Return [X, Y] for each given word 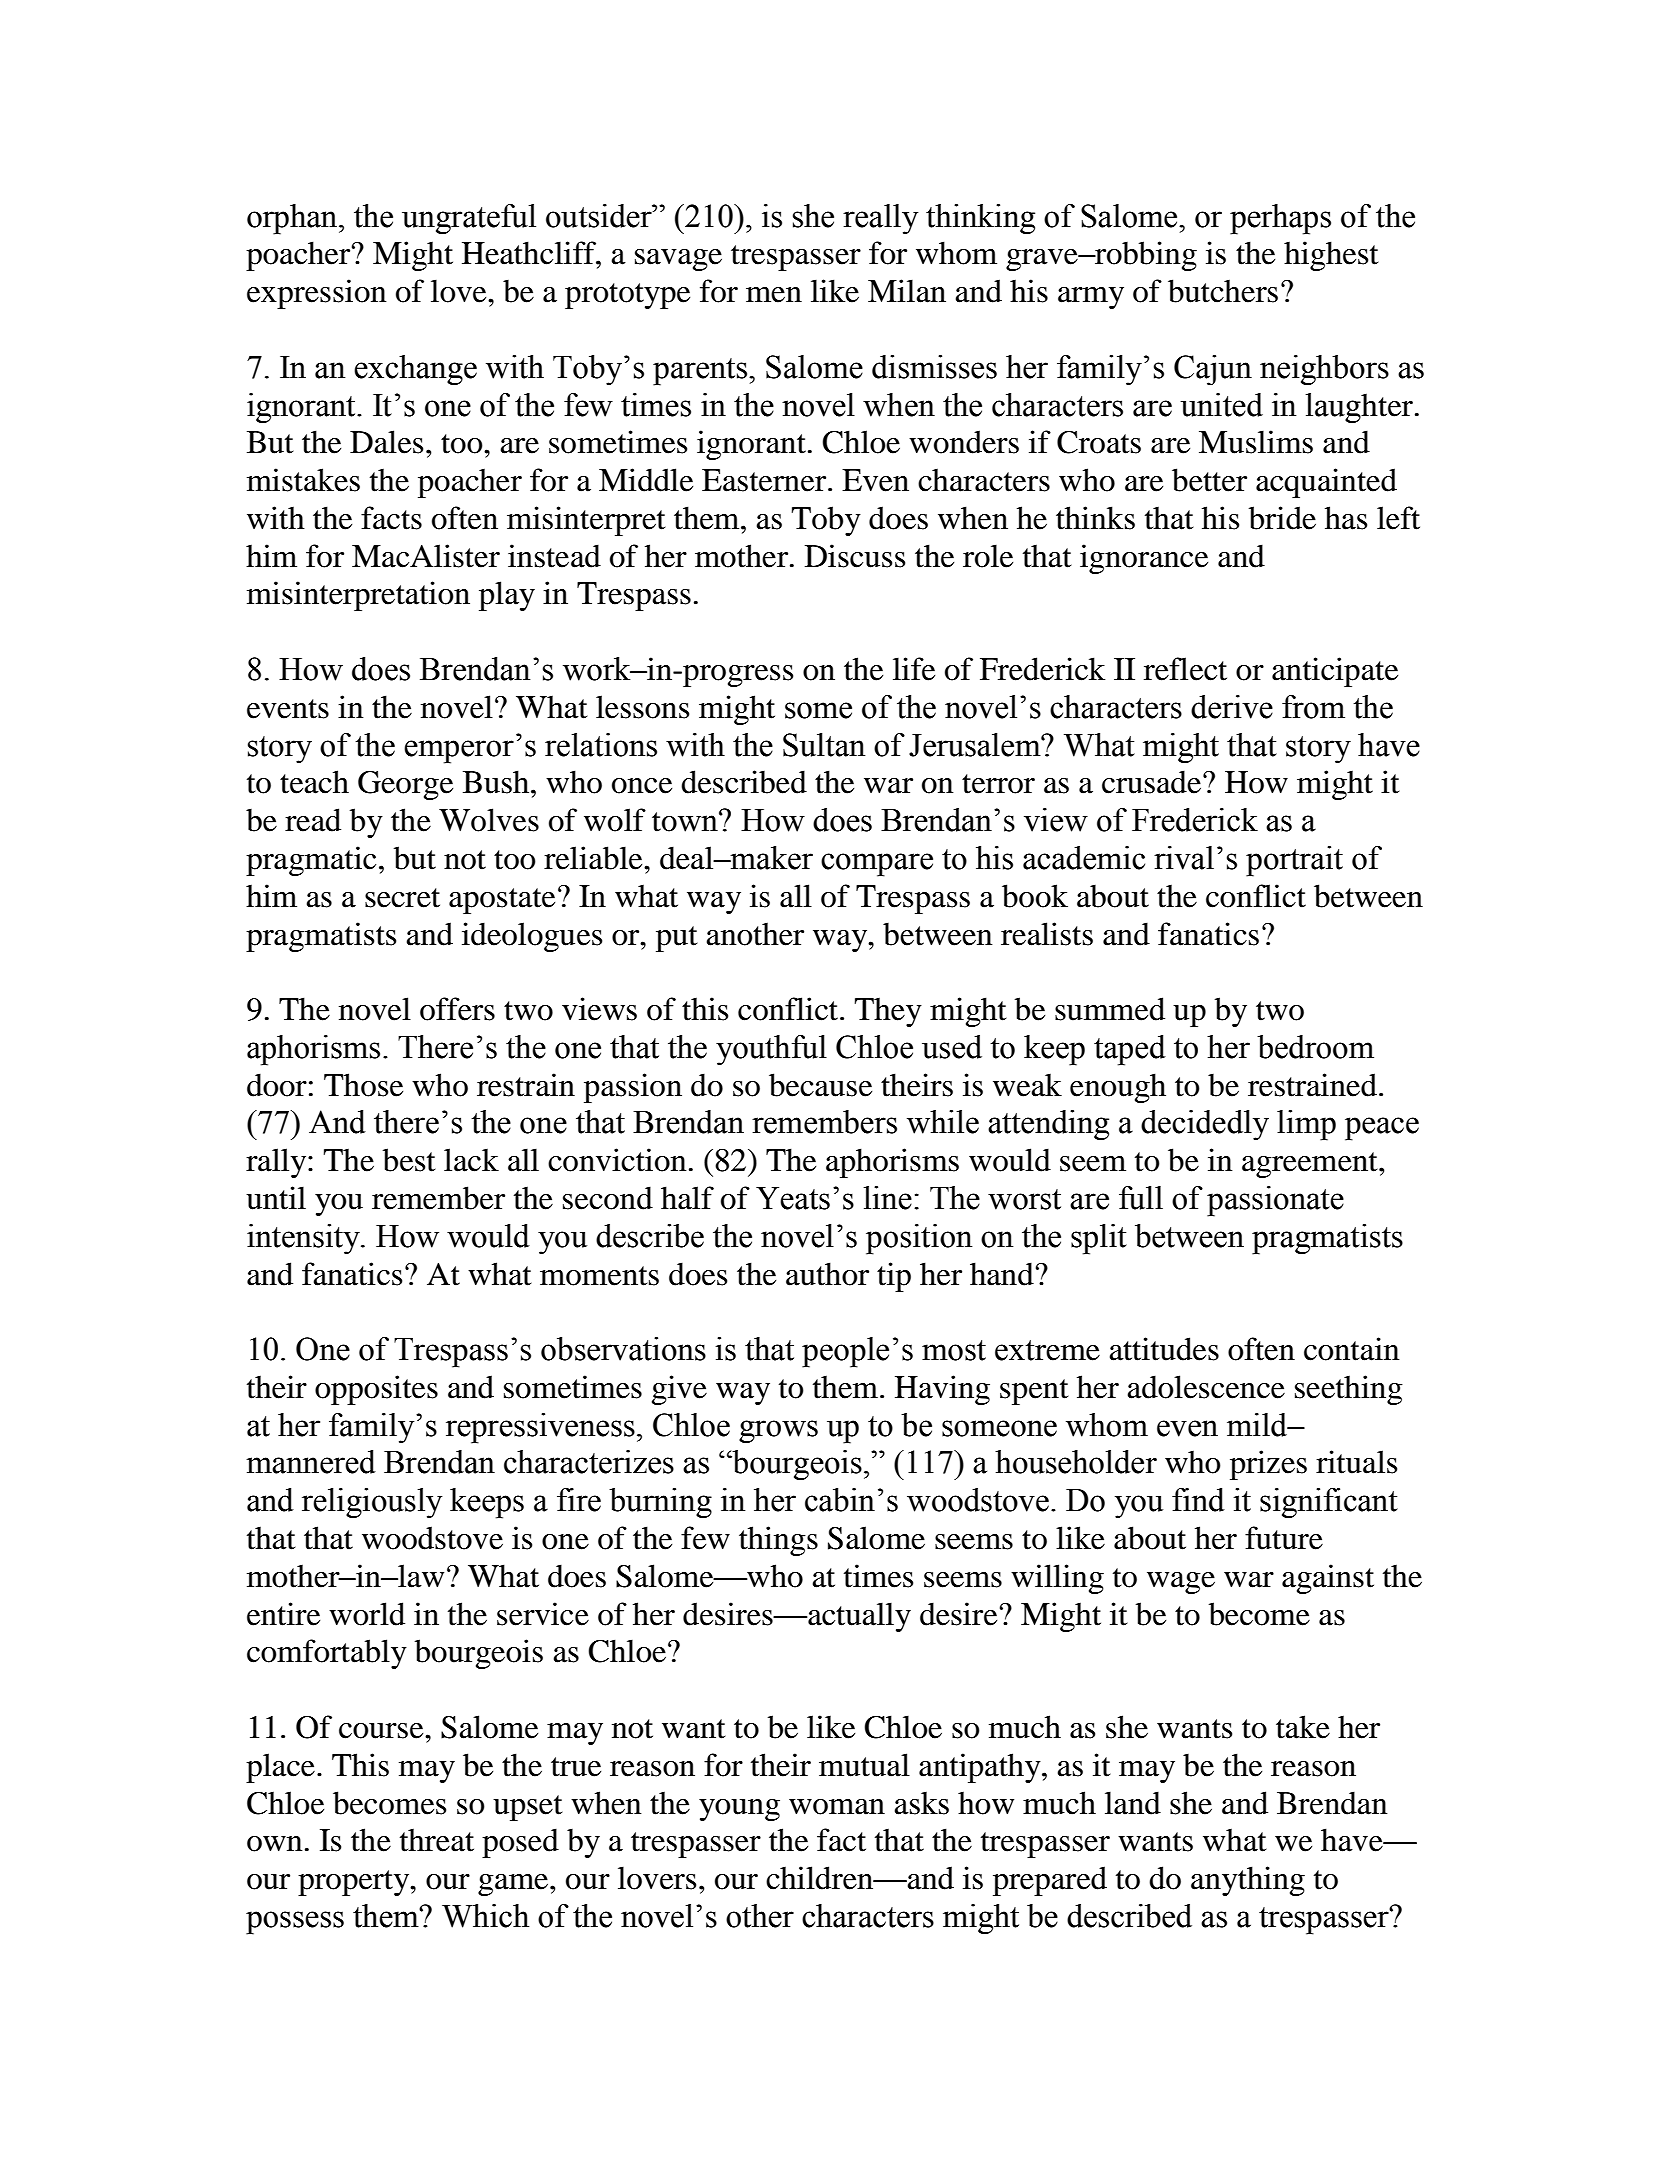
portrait [1294, 861]
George [405, 785]
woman [837, 1807]
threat [437, 1840]
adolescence [1206, 1387]
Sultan [824, 745]
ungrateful [469, 219]
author [827, 1274]
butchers [1223, 291]
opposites [376, 1390]
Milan [907, 291]
